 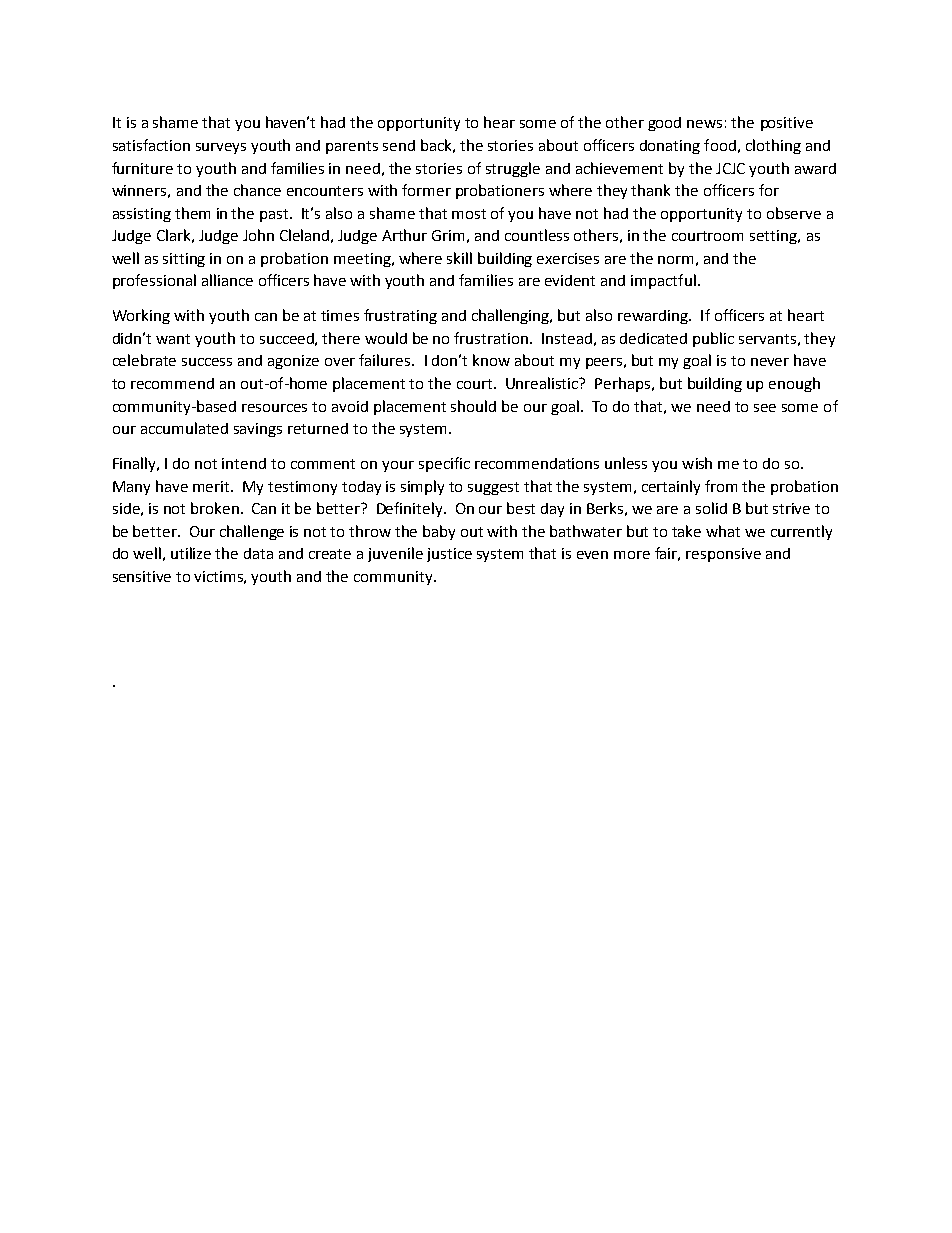 I want to click on surveys, so click(x=221, y=148).
